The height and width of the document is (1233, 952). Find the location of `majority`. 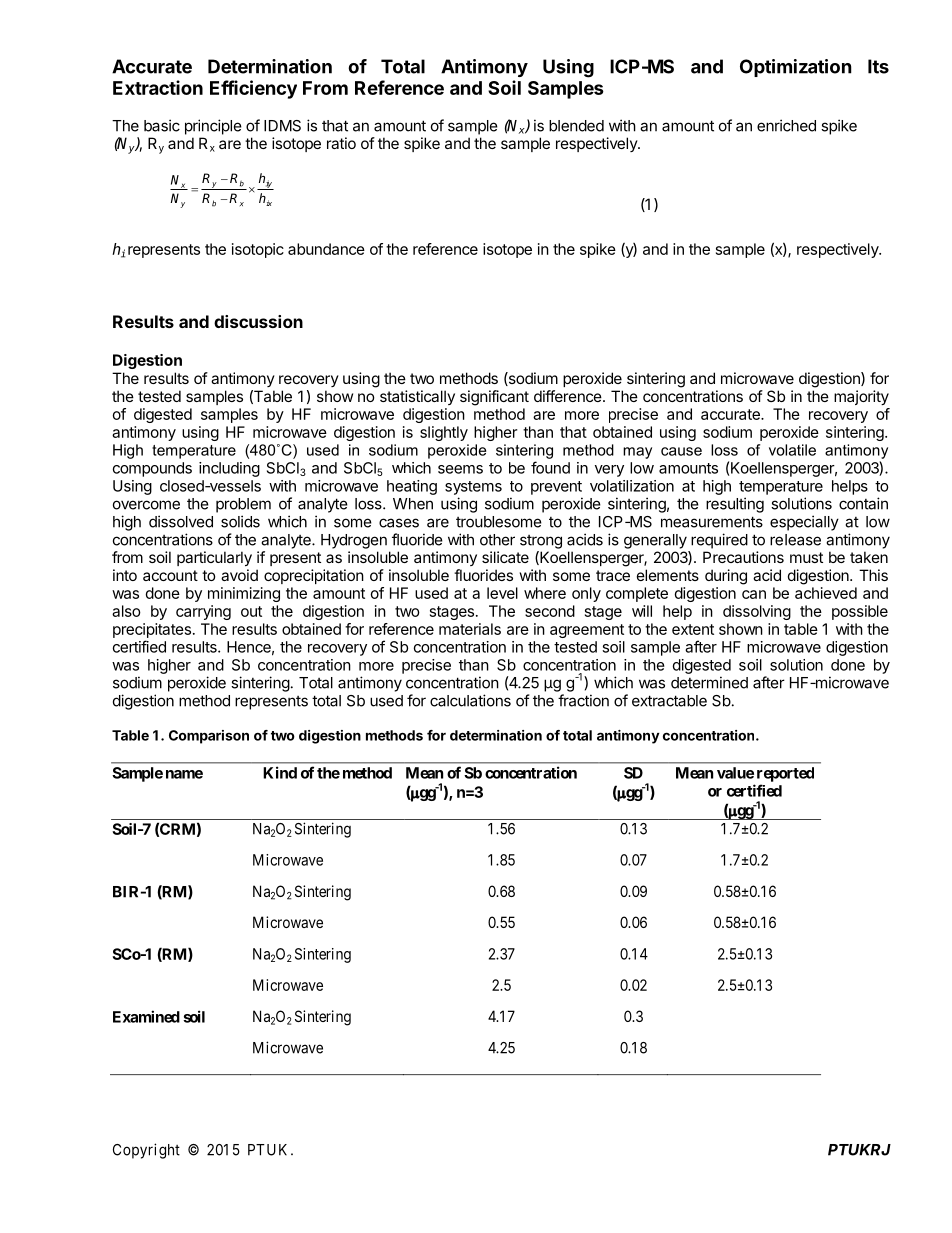

majority is located at coordinates (861, 397).
